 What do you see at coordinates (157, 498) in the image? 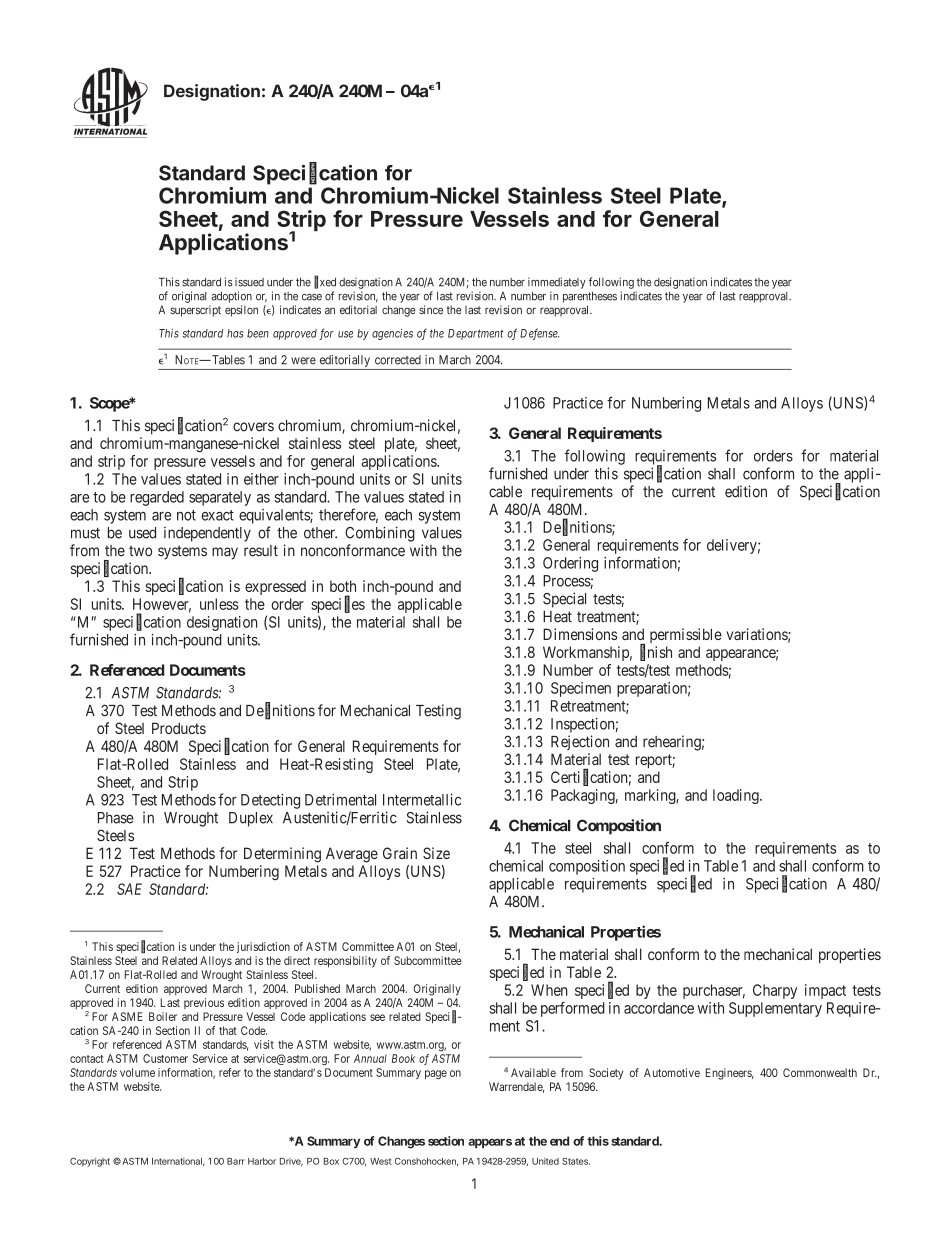
I see `regarded` at bounding box center [157, 498].
